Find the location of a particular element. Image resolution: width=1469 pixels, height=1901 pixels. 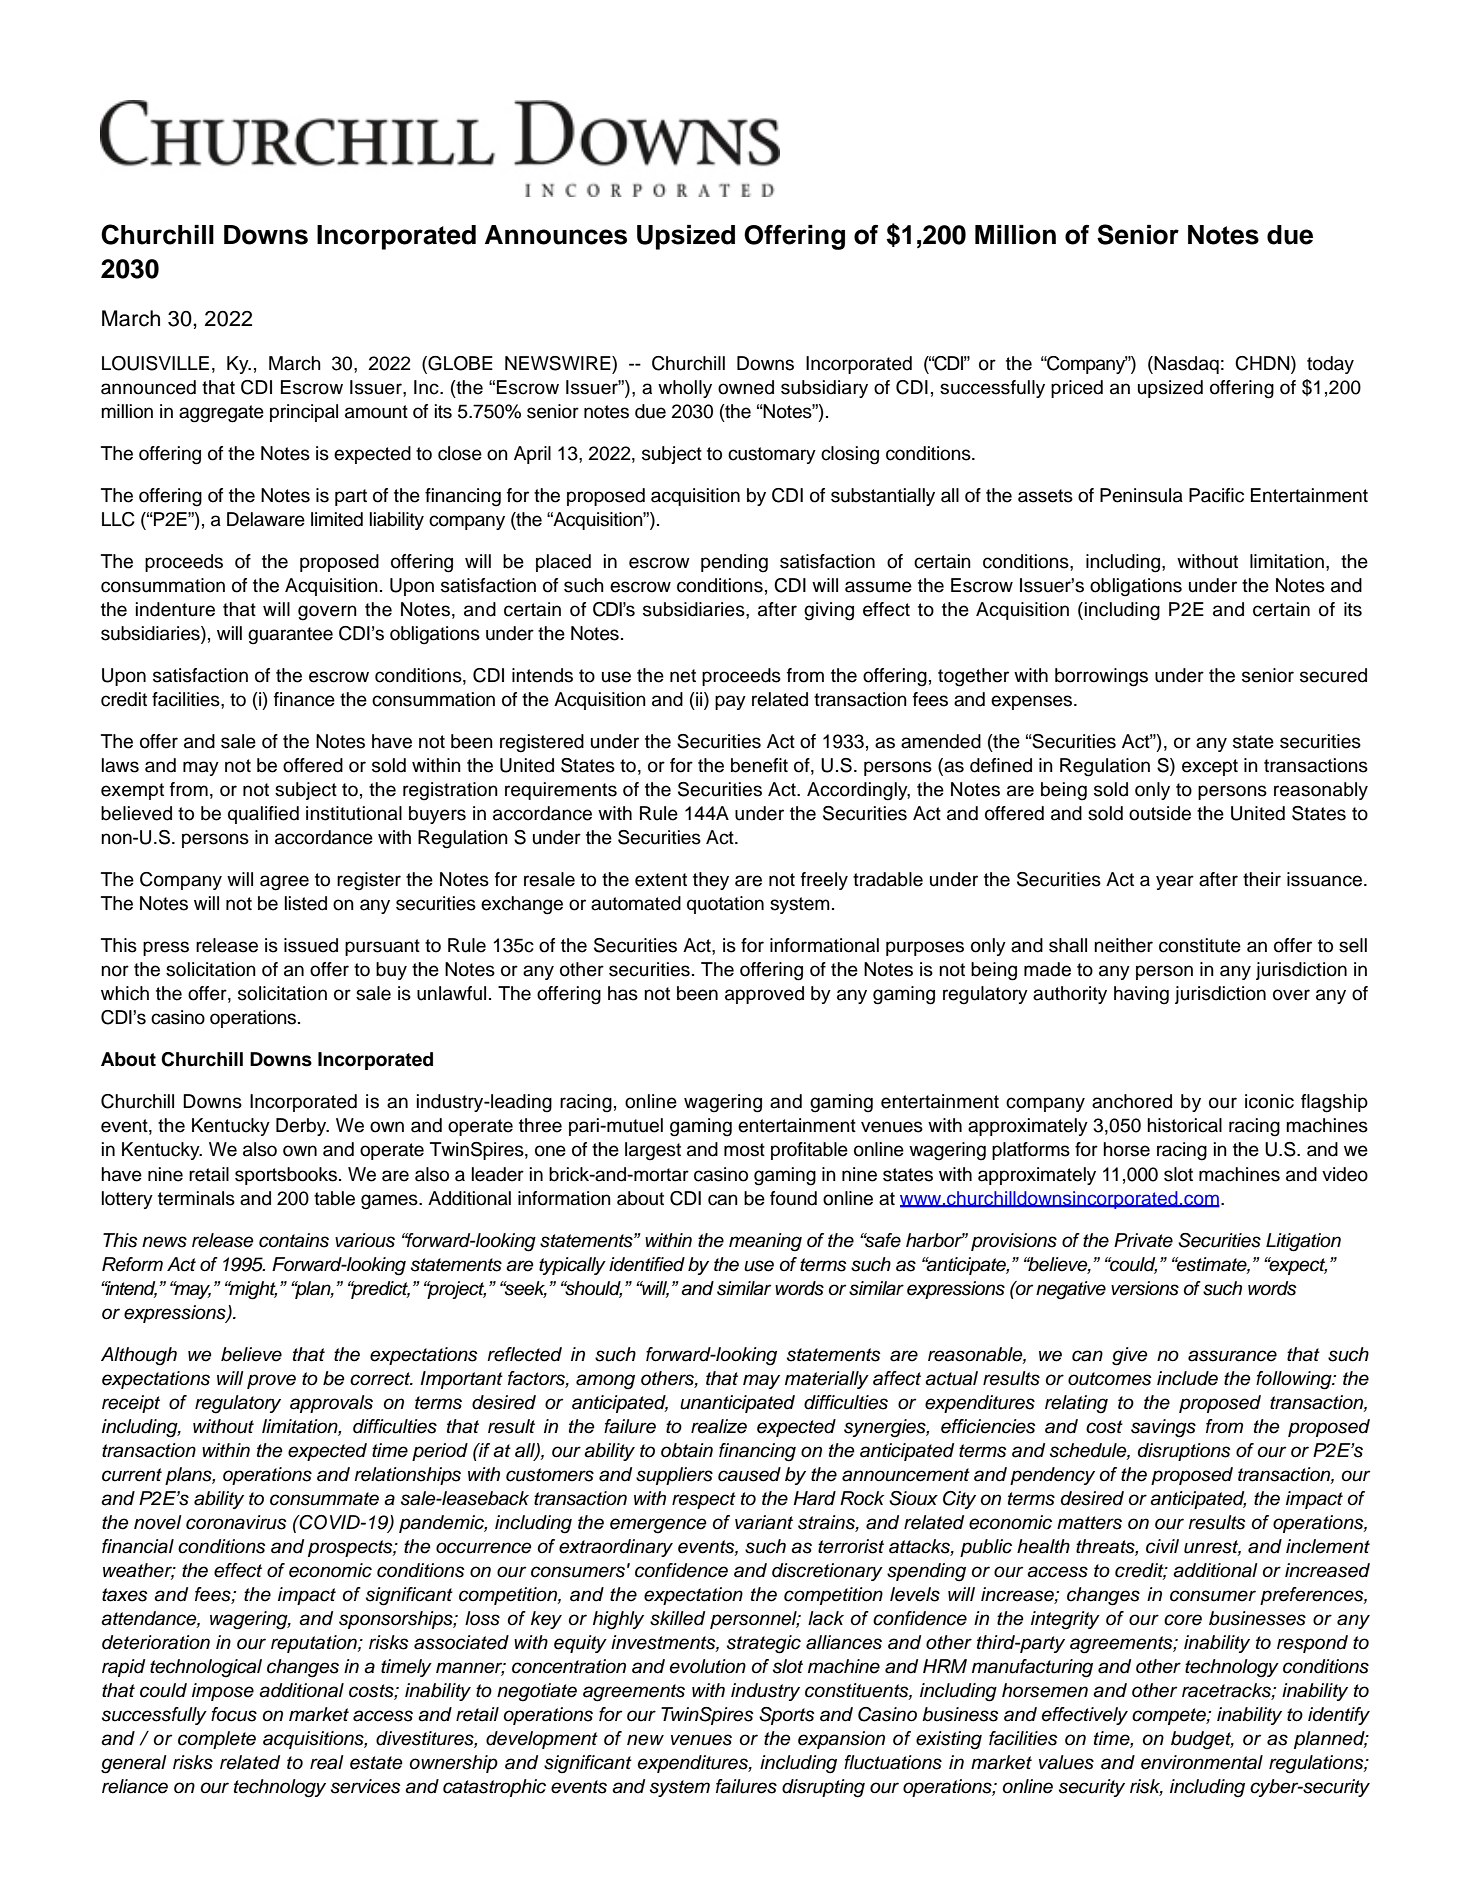

issued is located at coordinates (311, 945).
